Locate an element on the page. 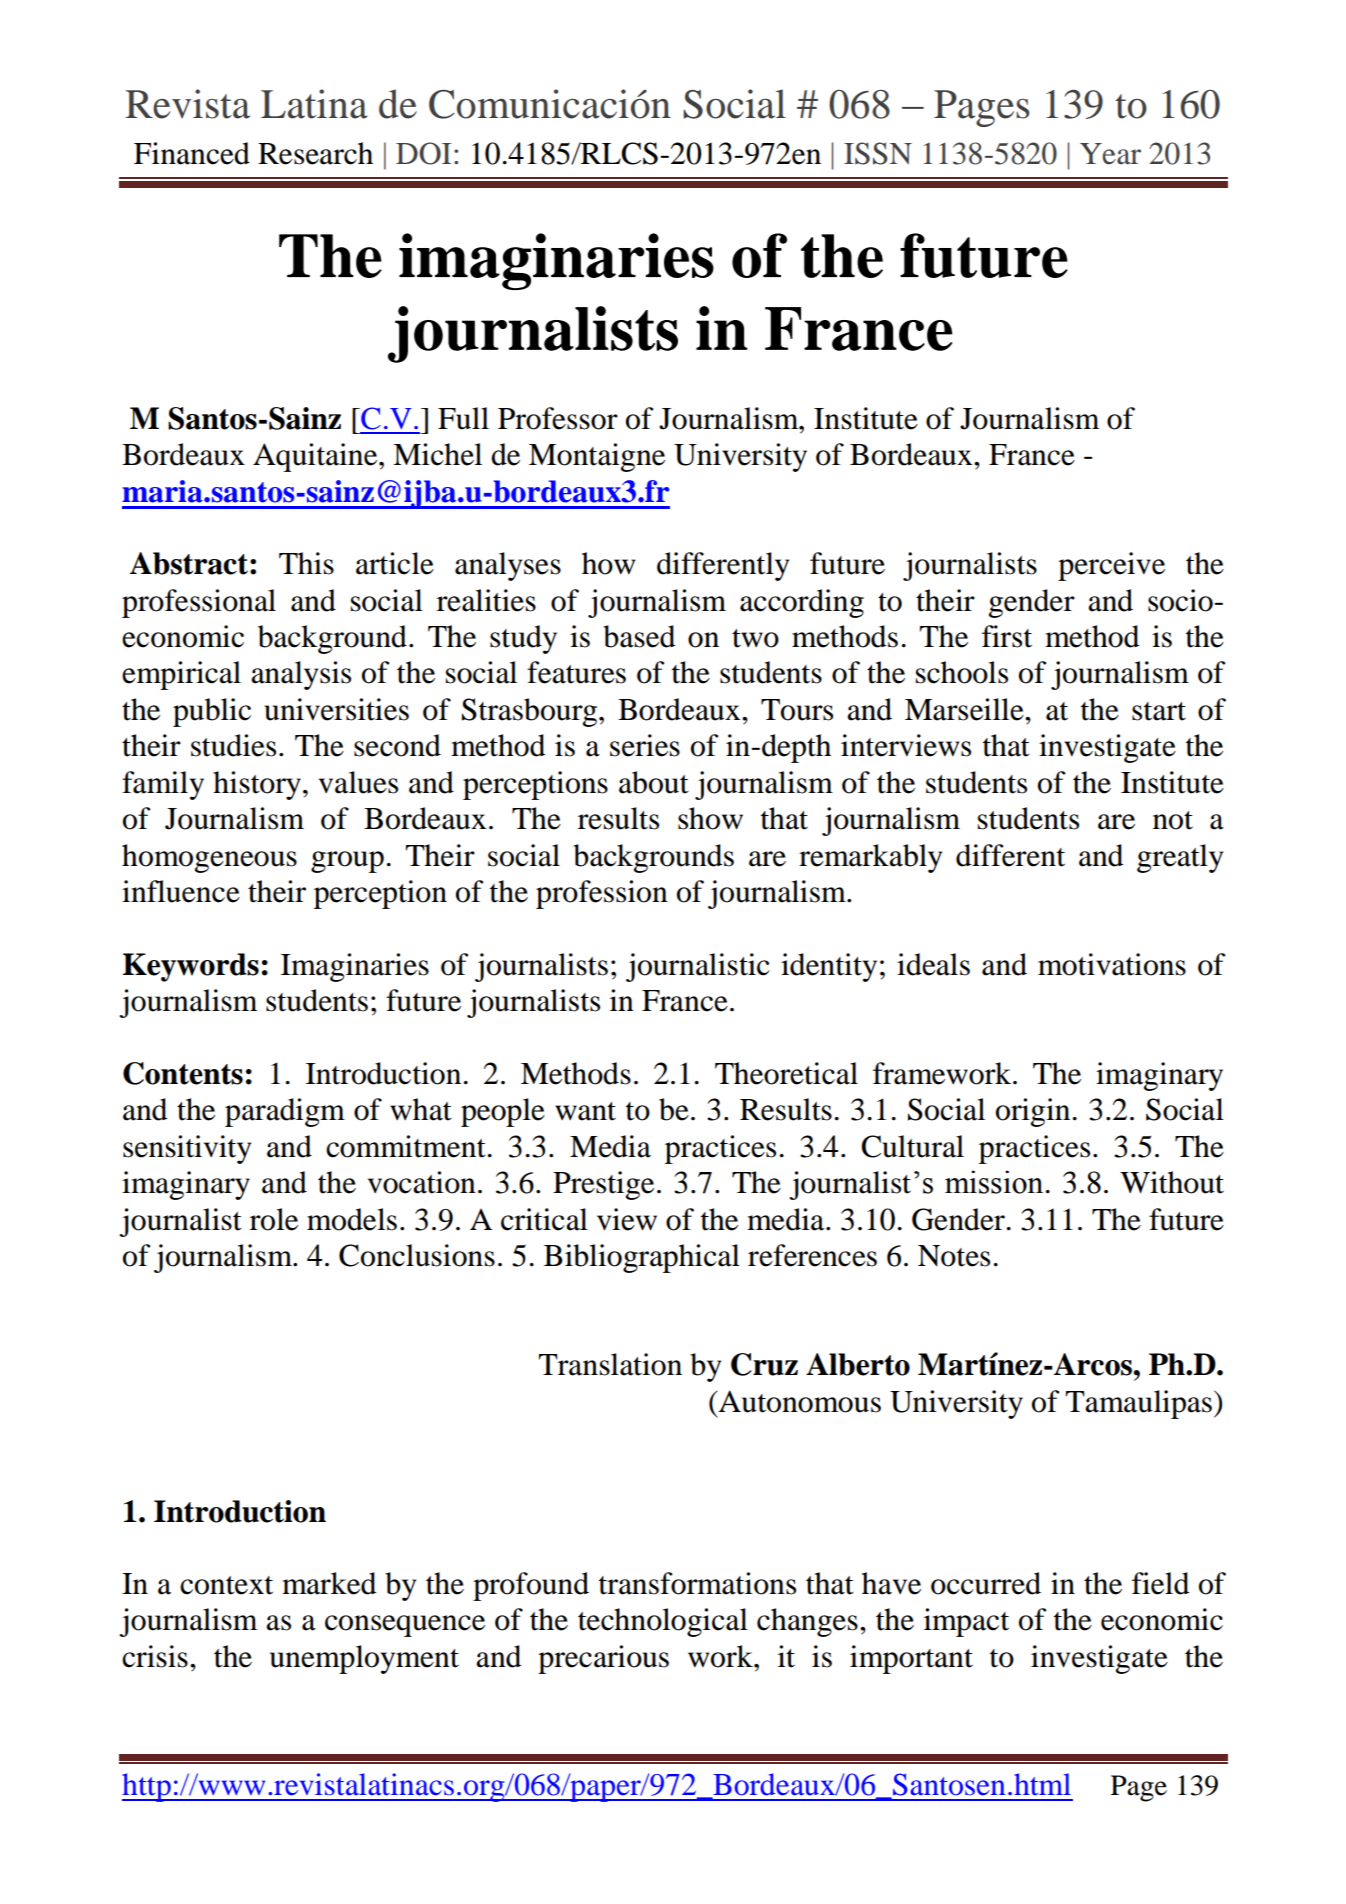 The width and height of the document is (1346, 1904). This is located at coordinates (306, 563).
